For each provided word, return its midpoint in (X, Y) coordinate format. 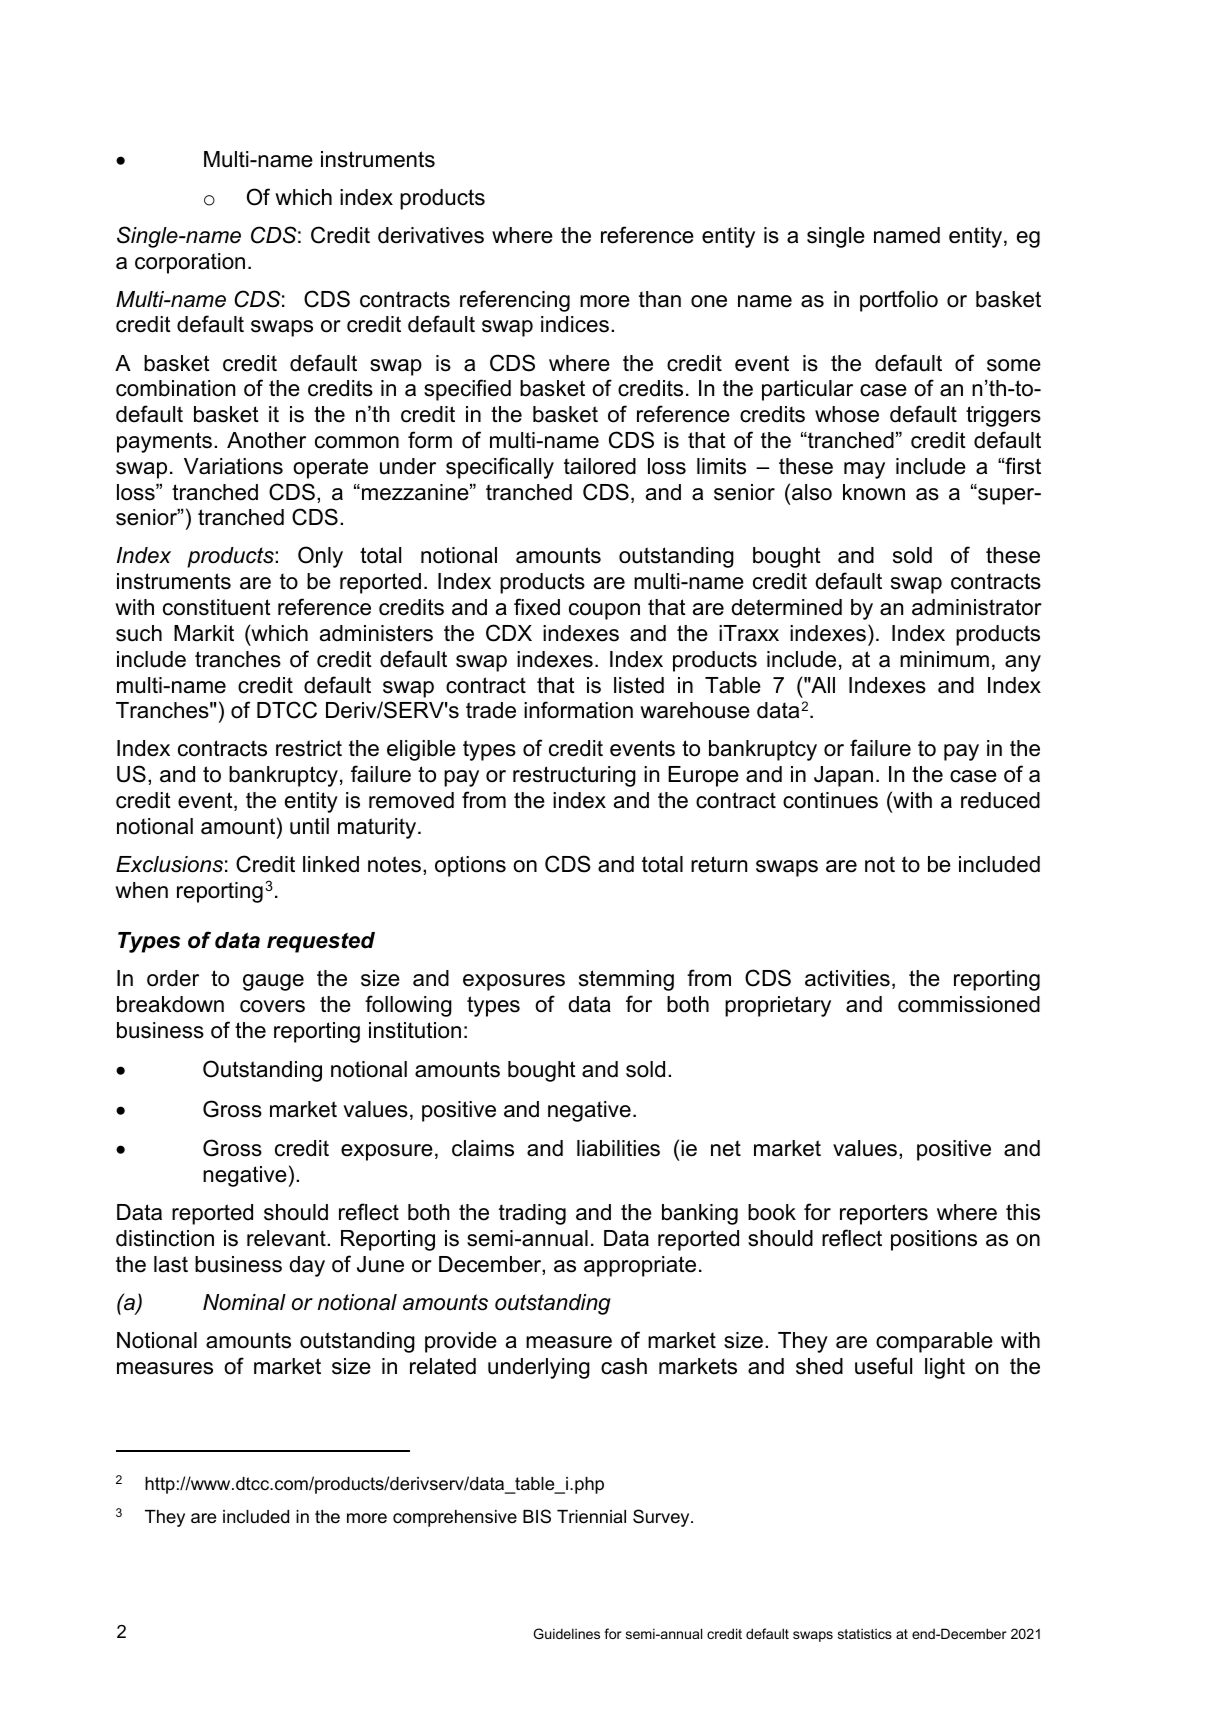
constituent (217, 607)
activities (847, 978)
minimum (944, 659)
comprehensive (455, 1518)
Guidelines (567, 1633)
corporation (190, 263)
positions (934, 1240)
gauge (273, 982)
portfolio (899, 301)
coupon (604, 611)
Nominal (244, 1302)
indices (575, 324)
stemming (626, 980)
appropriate (640, 1266)
